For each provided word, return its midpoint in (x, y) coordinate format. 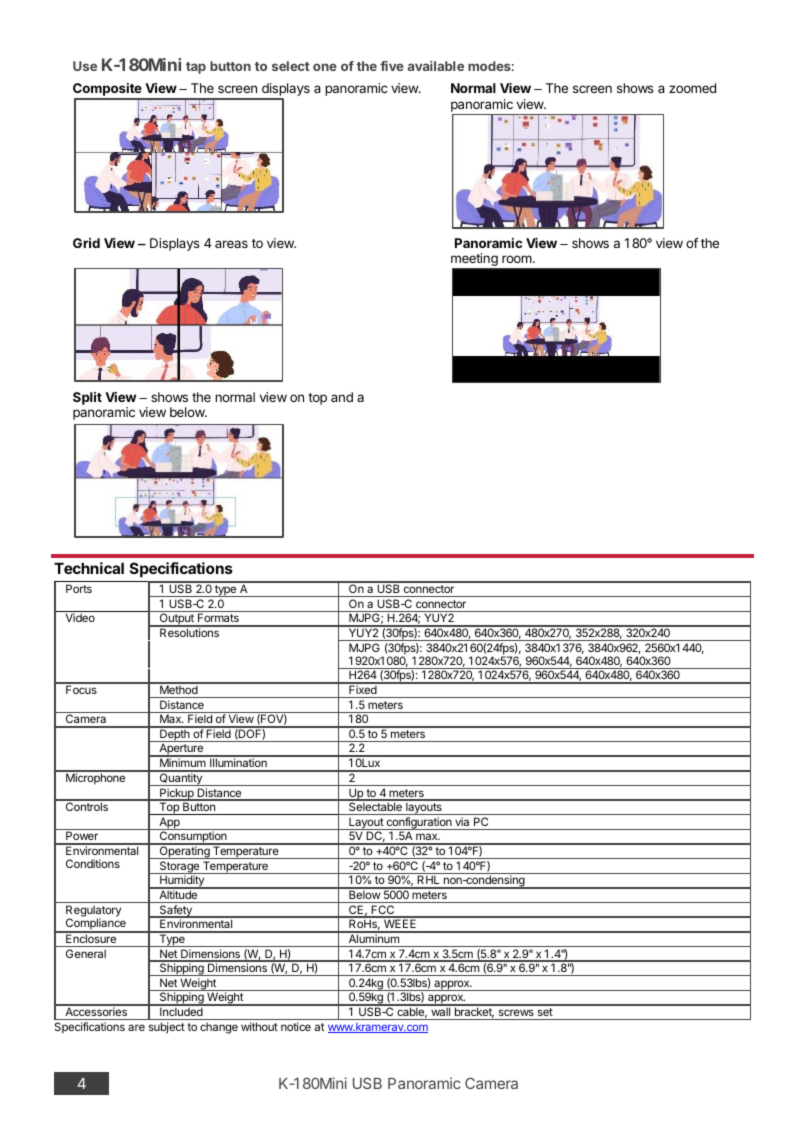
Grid (86, 243)
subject (167, 1028)
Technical (89, 568)
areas (231, 244)
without (259, 1026)
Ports (79, 588)
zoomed (692, 88)
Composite (108, 91)
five (392, 66)
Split (87, 398)
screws (516, 1012)
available (436, 66)
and (342, 397)
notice (296, 1026)
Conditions (93, 863)
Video (80, 617)
